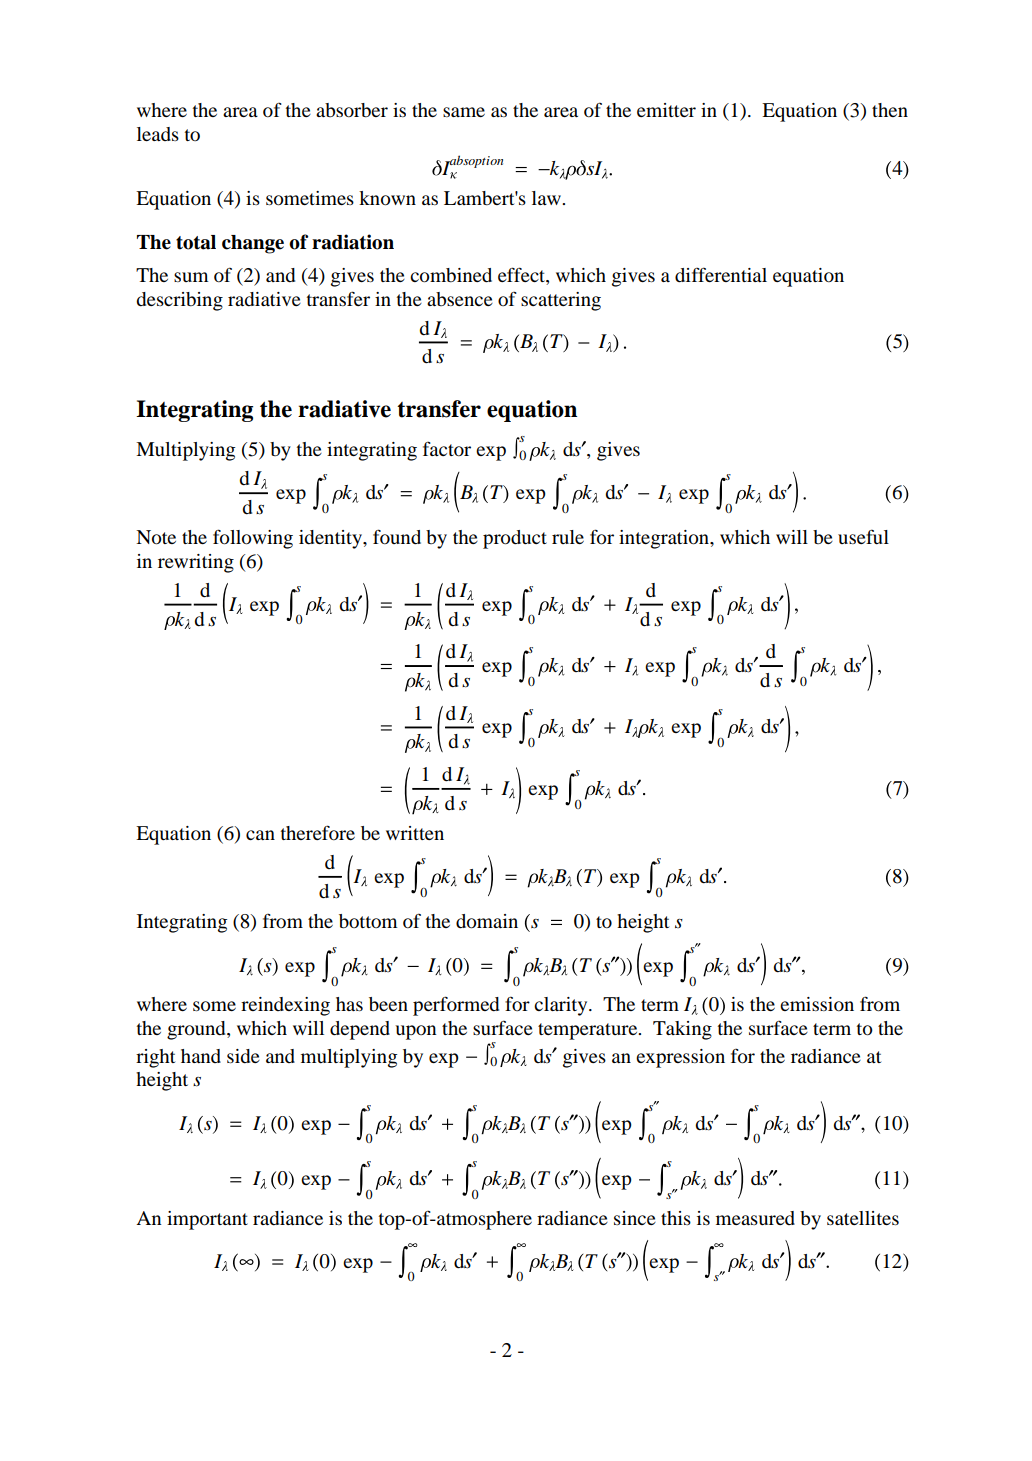  What do you see at coordinates (890, 110) in the page?
I see `then` at bounding box center [890, 110].
